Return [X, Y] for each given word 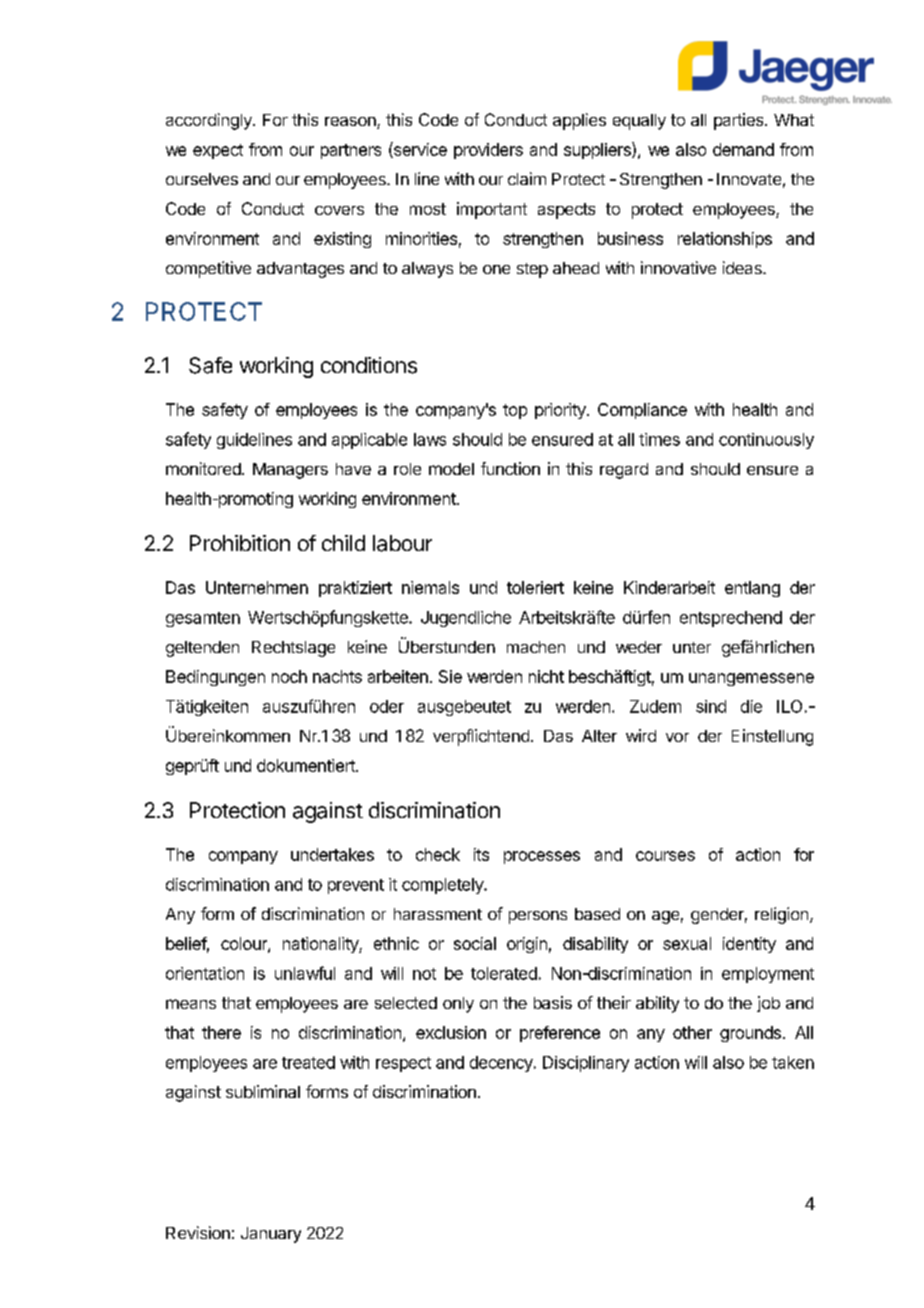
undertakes [332, 854]
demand [743, 149]
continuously [766, 441]
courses [665, 856]
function [510, 468]
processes [542, 857]
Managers [290, 471]
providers [488, 151]
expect [218, 151]
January [271, 1235]
